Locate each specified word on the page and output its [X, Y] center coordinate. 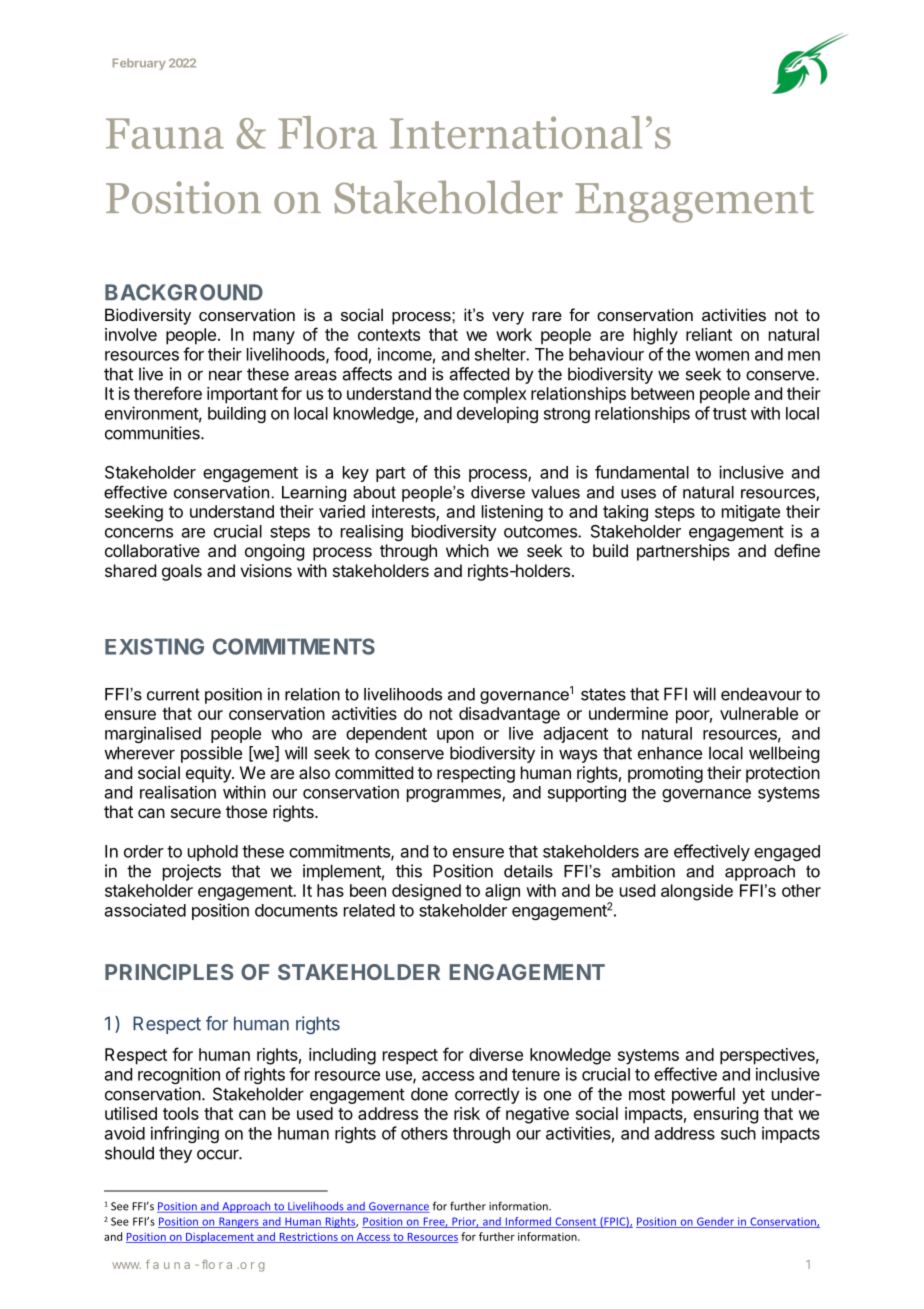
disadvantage [509, 715]
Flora [327, 132]
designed [426, 892]
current [173, 694]
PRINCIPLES [169, 972]
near [225, 375]
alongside [697, 892]
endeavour [761, 694]
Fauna [165, 133]
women [722, 356]
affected [479, 374]
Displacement [220, 1237]
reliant [709, 334]
